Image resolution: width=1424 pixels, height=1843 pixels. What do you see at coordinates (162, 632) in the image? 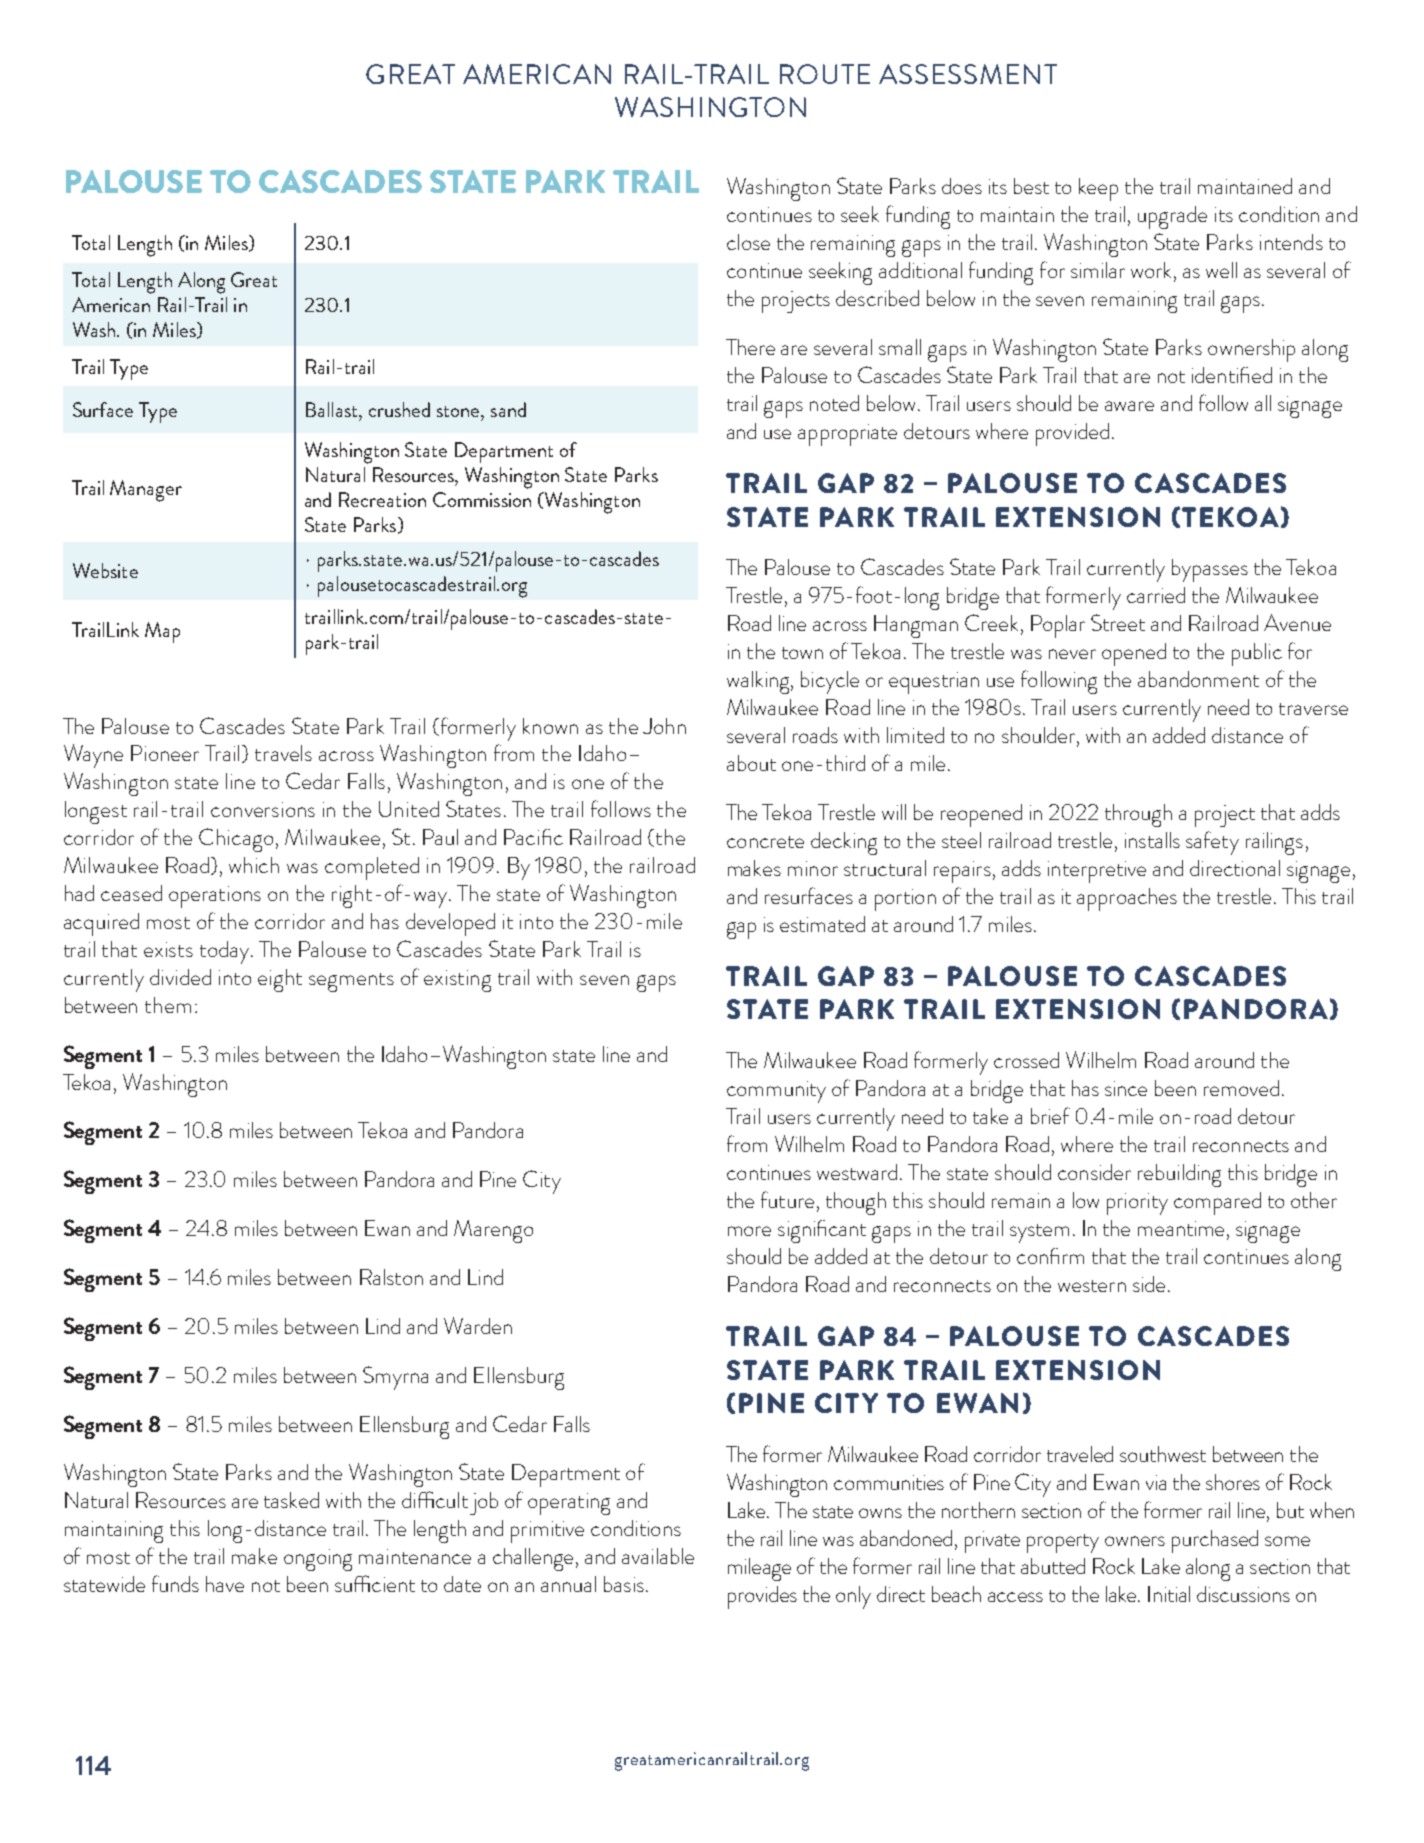
I see `Map` at bounding box center [162, 632].
